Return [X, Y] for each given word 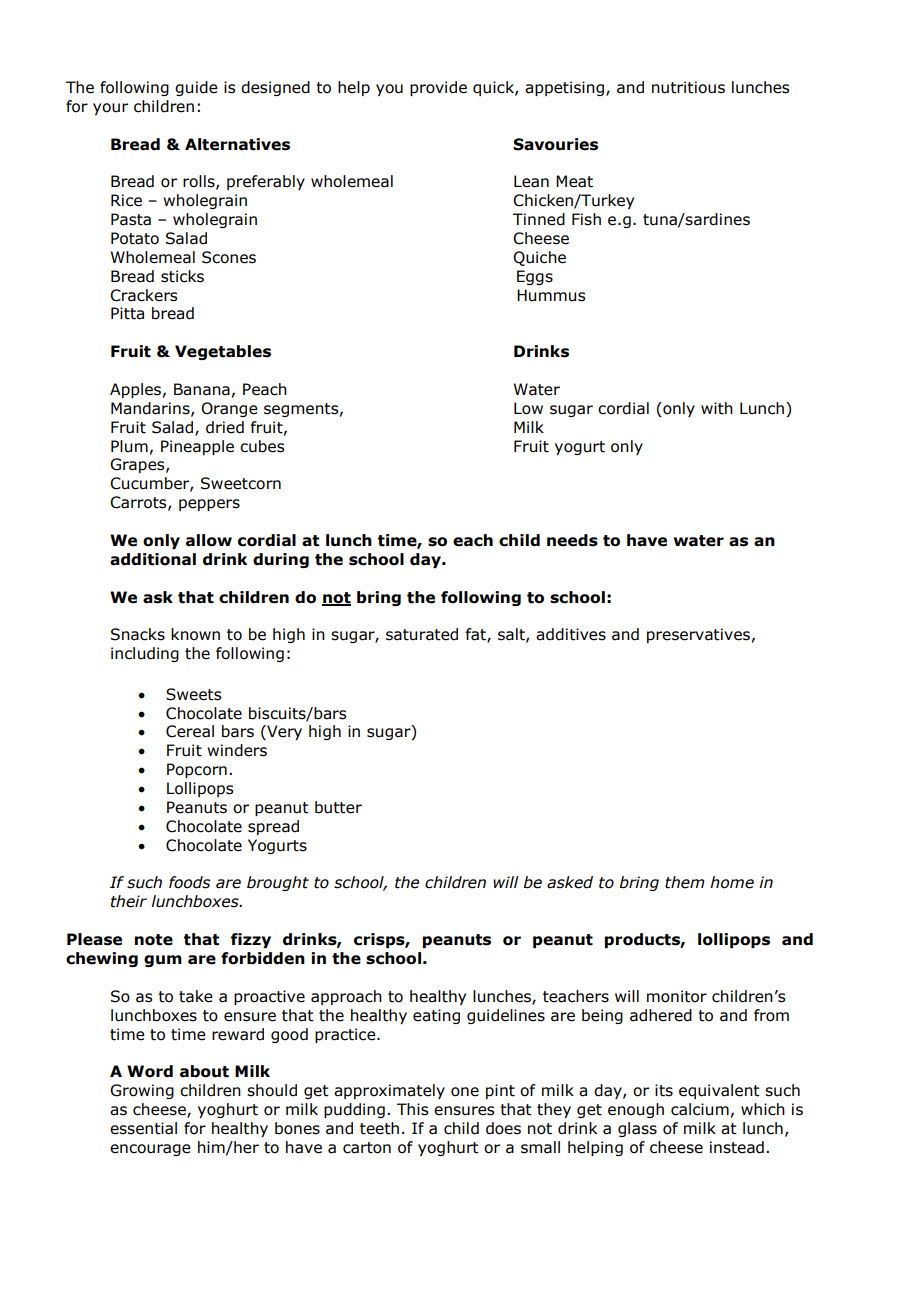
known [195, 634]
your [110, 109]
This [412, 1109]
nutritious [688, 87]
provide [438, 88]
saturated [422, 634]
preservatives [698, 635]
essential [143, 1128]
